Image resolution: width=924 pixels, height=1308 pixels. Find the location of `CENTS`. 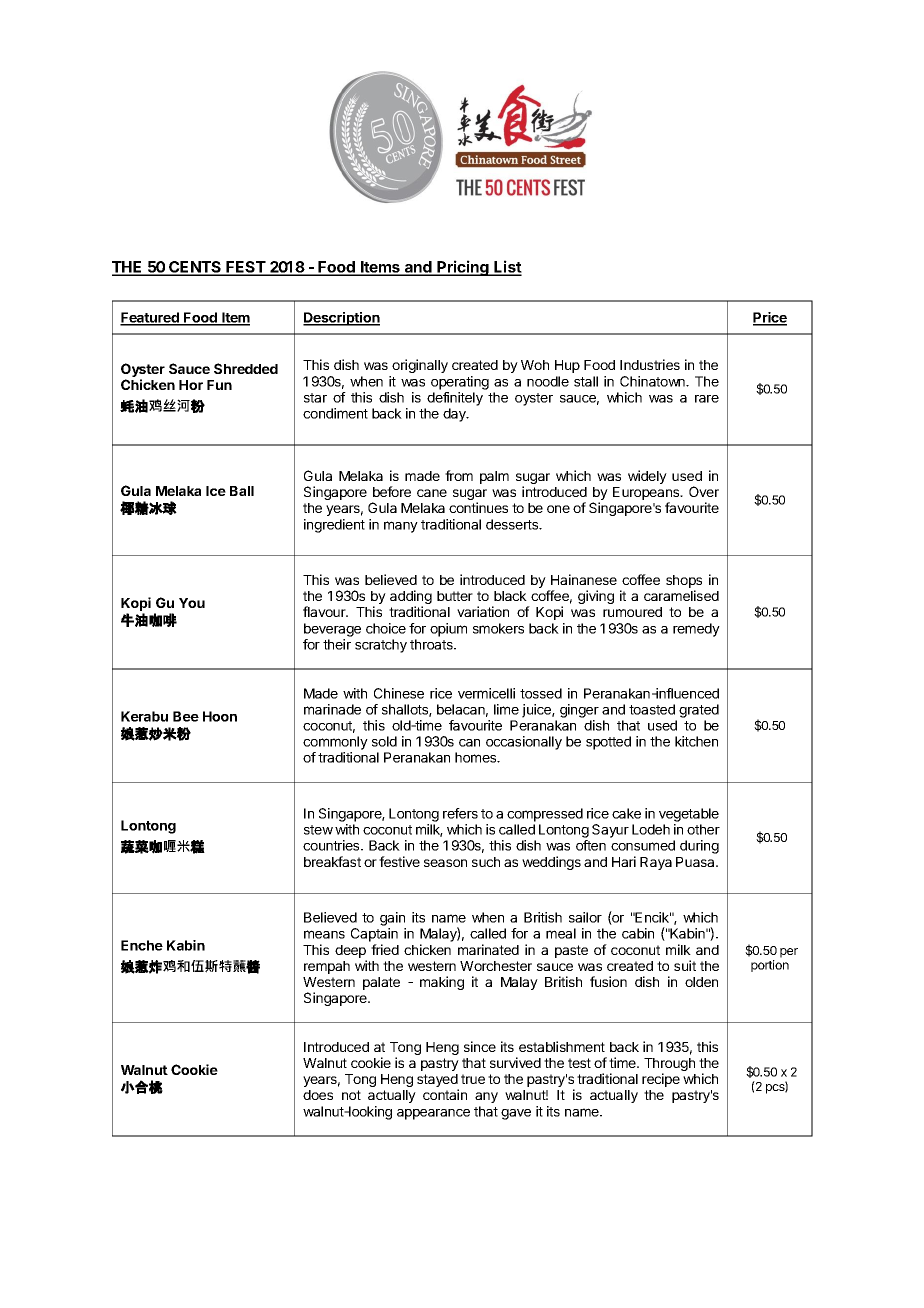

CENTS is located at coordinates (195, 268).
